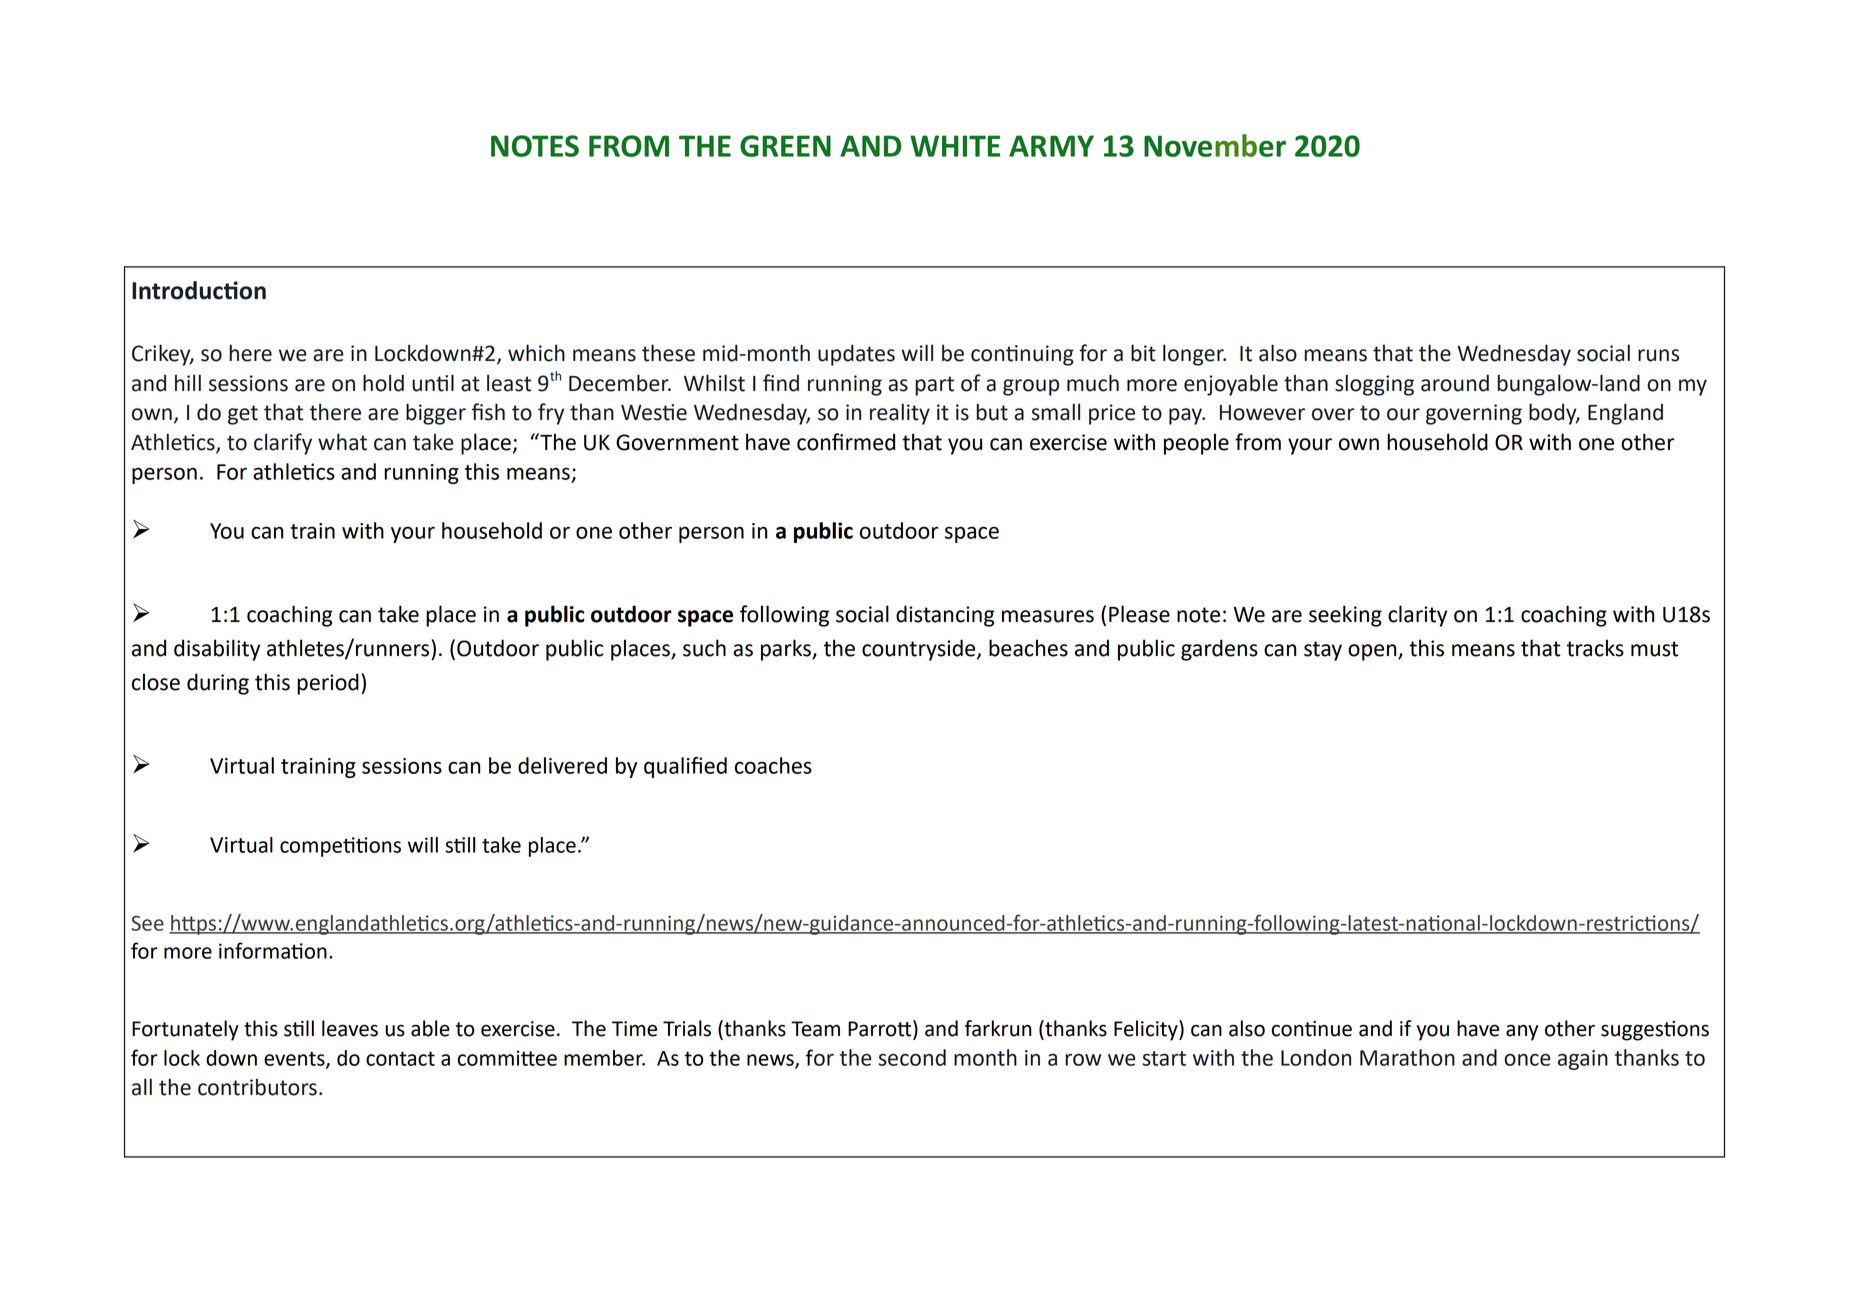 Image resolution: width=1849 pixels, height=1307 pixels. I want to click on second, so click(912, 1057).
